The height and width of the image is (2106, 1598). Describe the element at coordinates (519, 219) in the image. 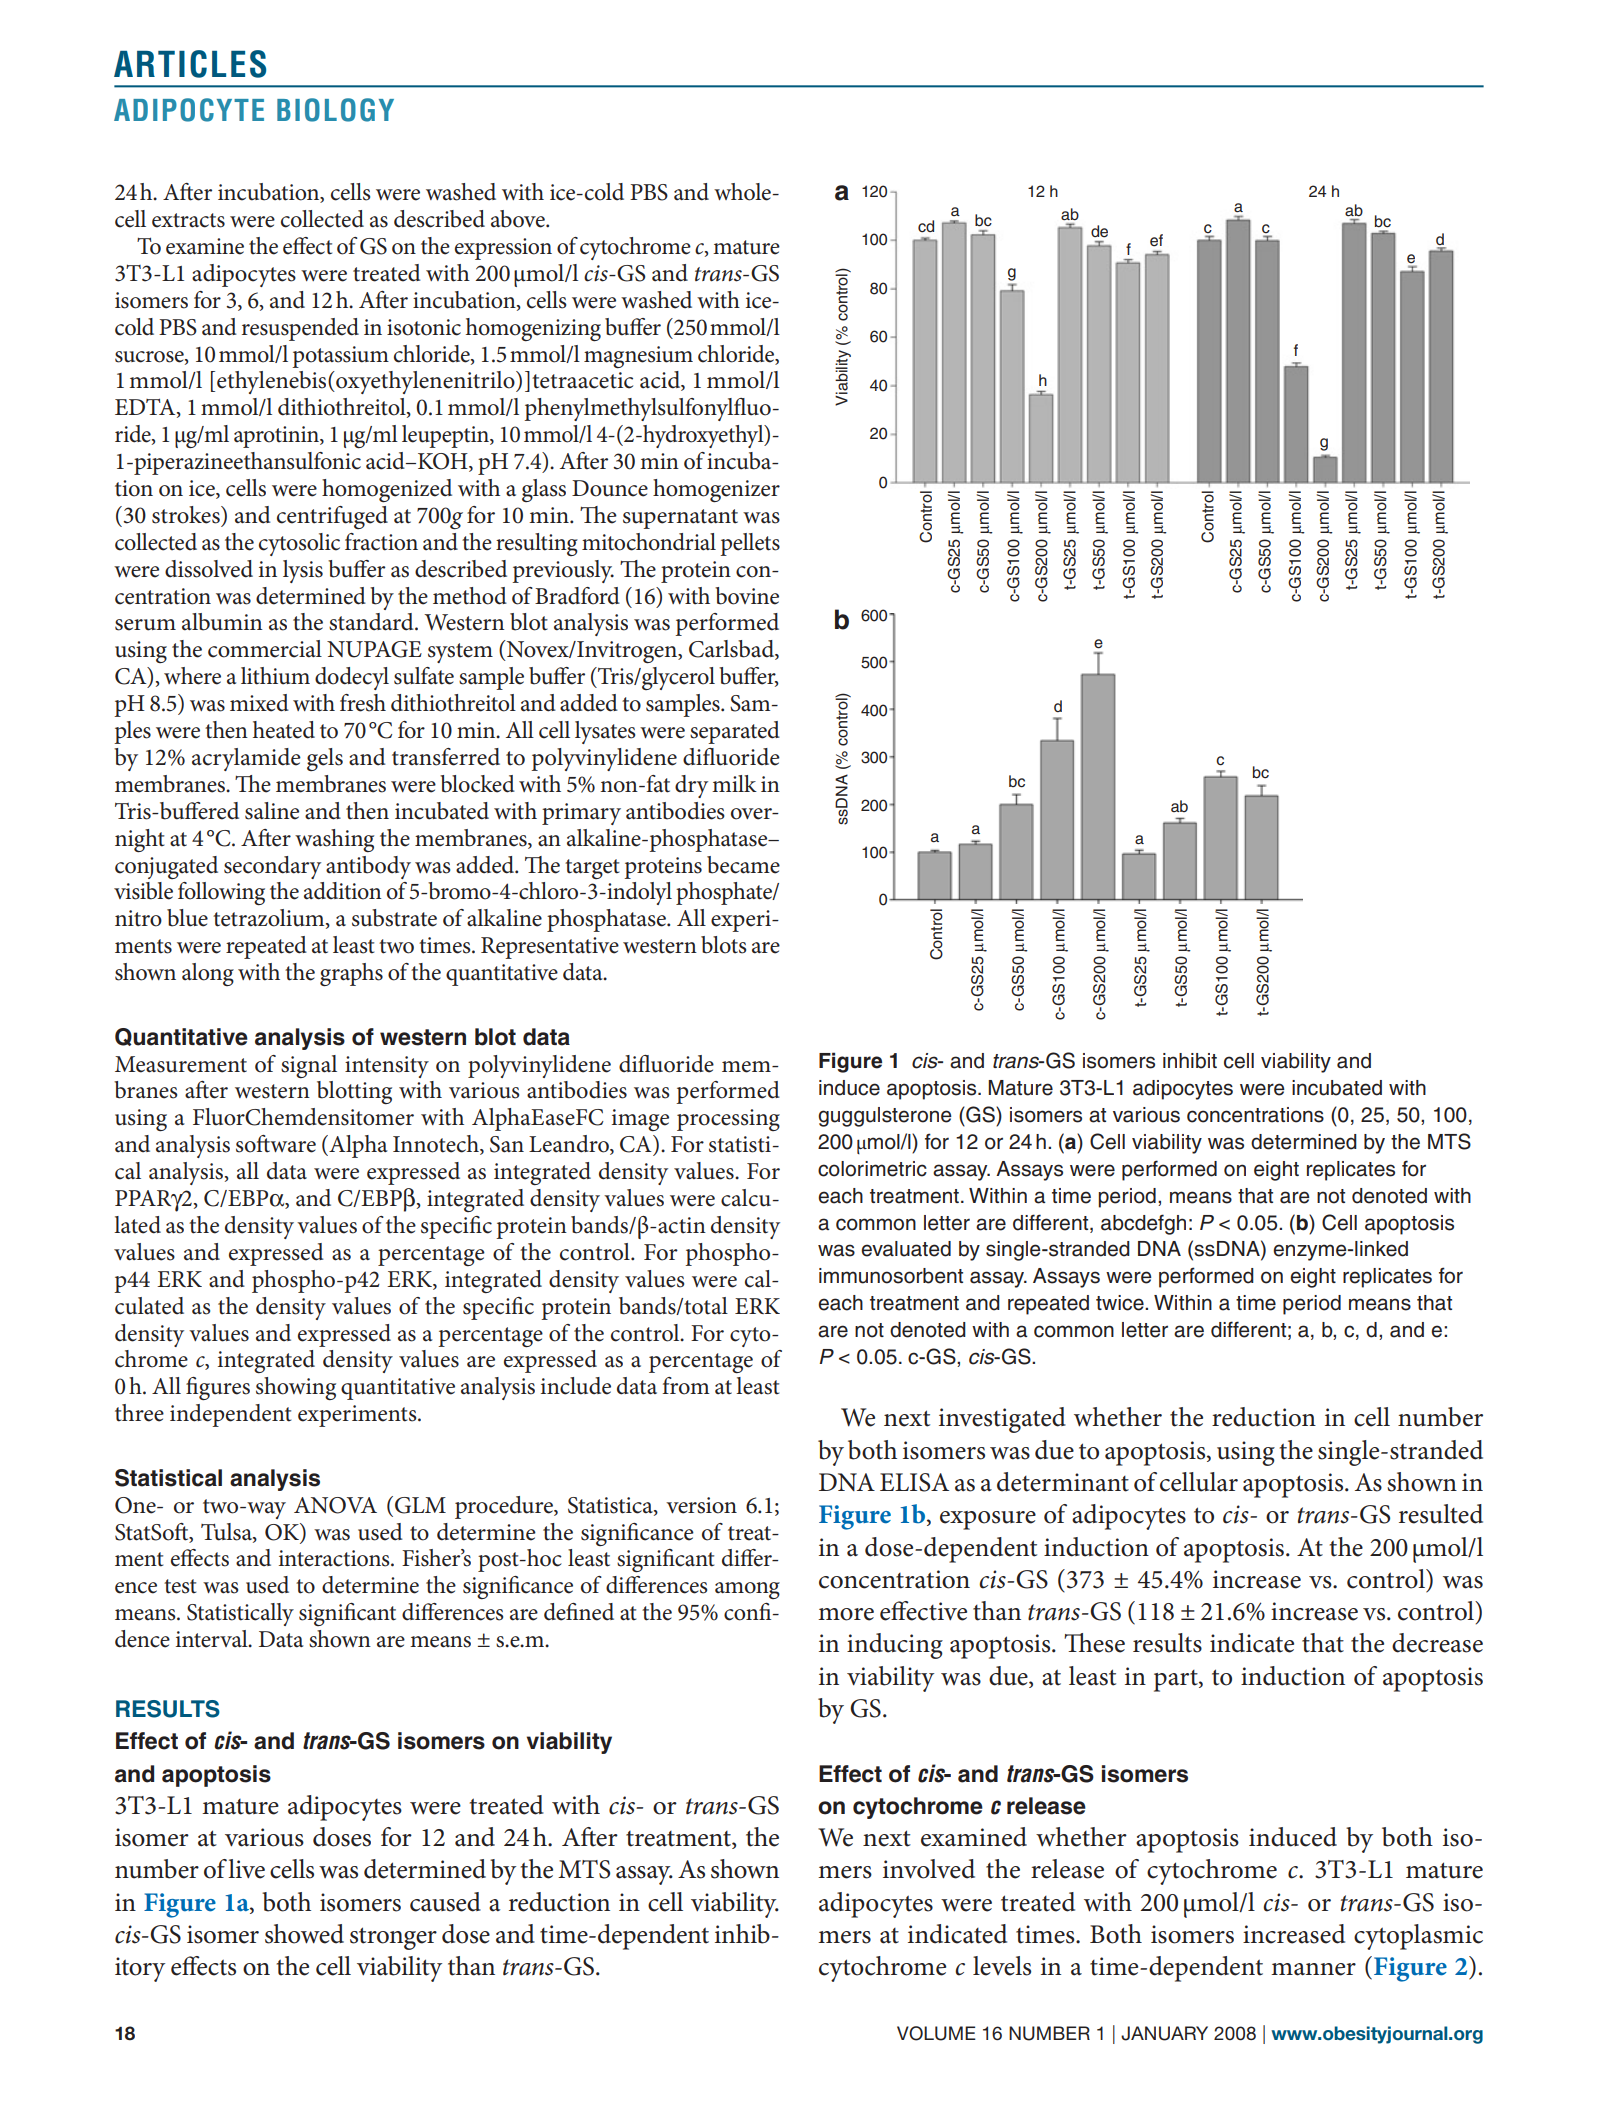

I see `above` at that location.
